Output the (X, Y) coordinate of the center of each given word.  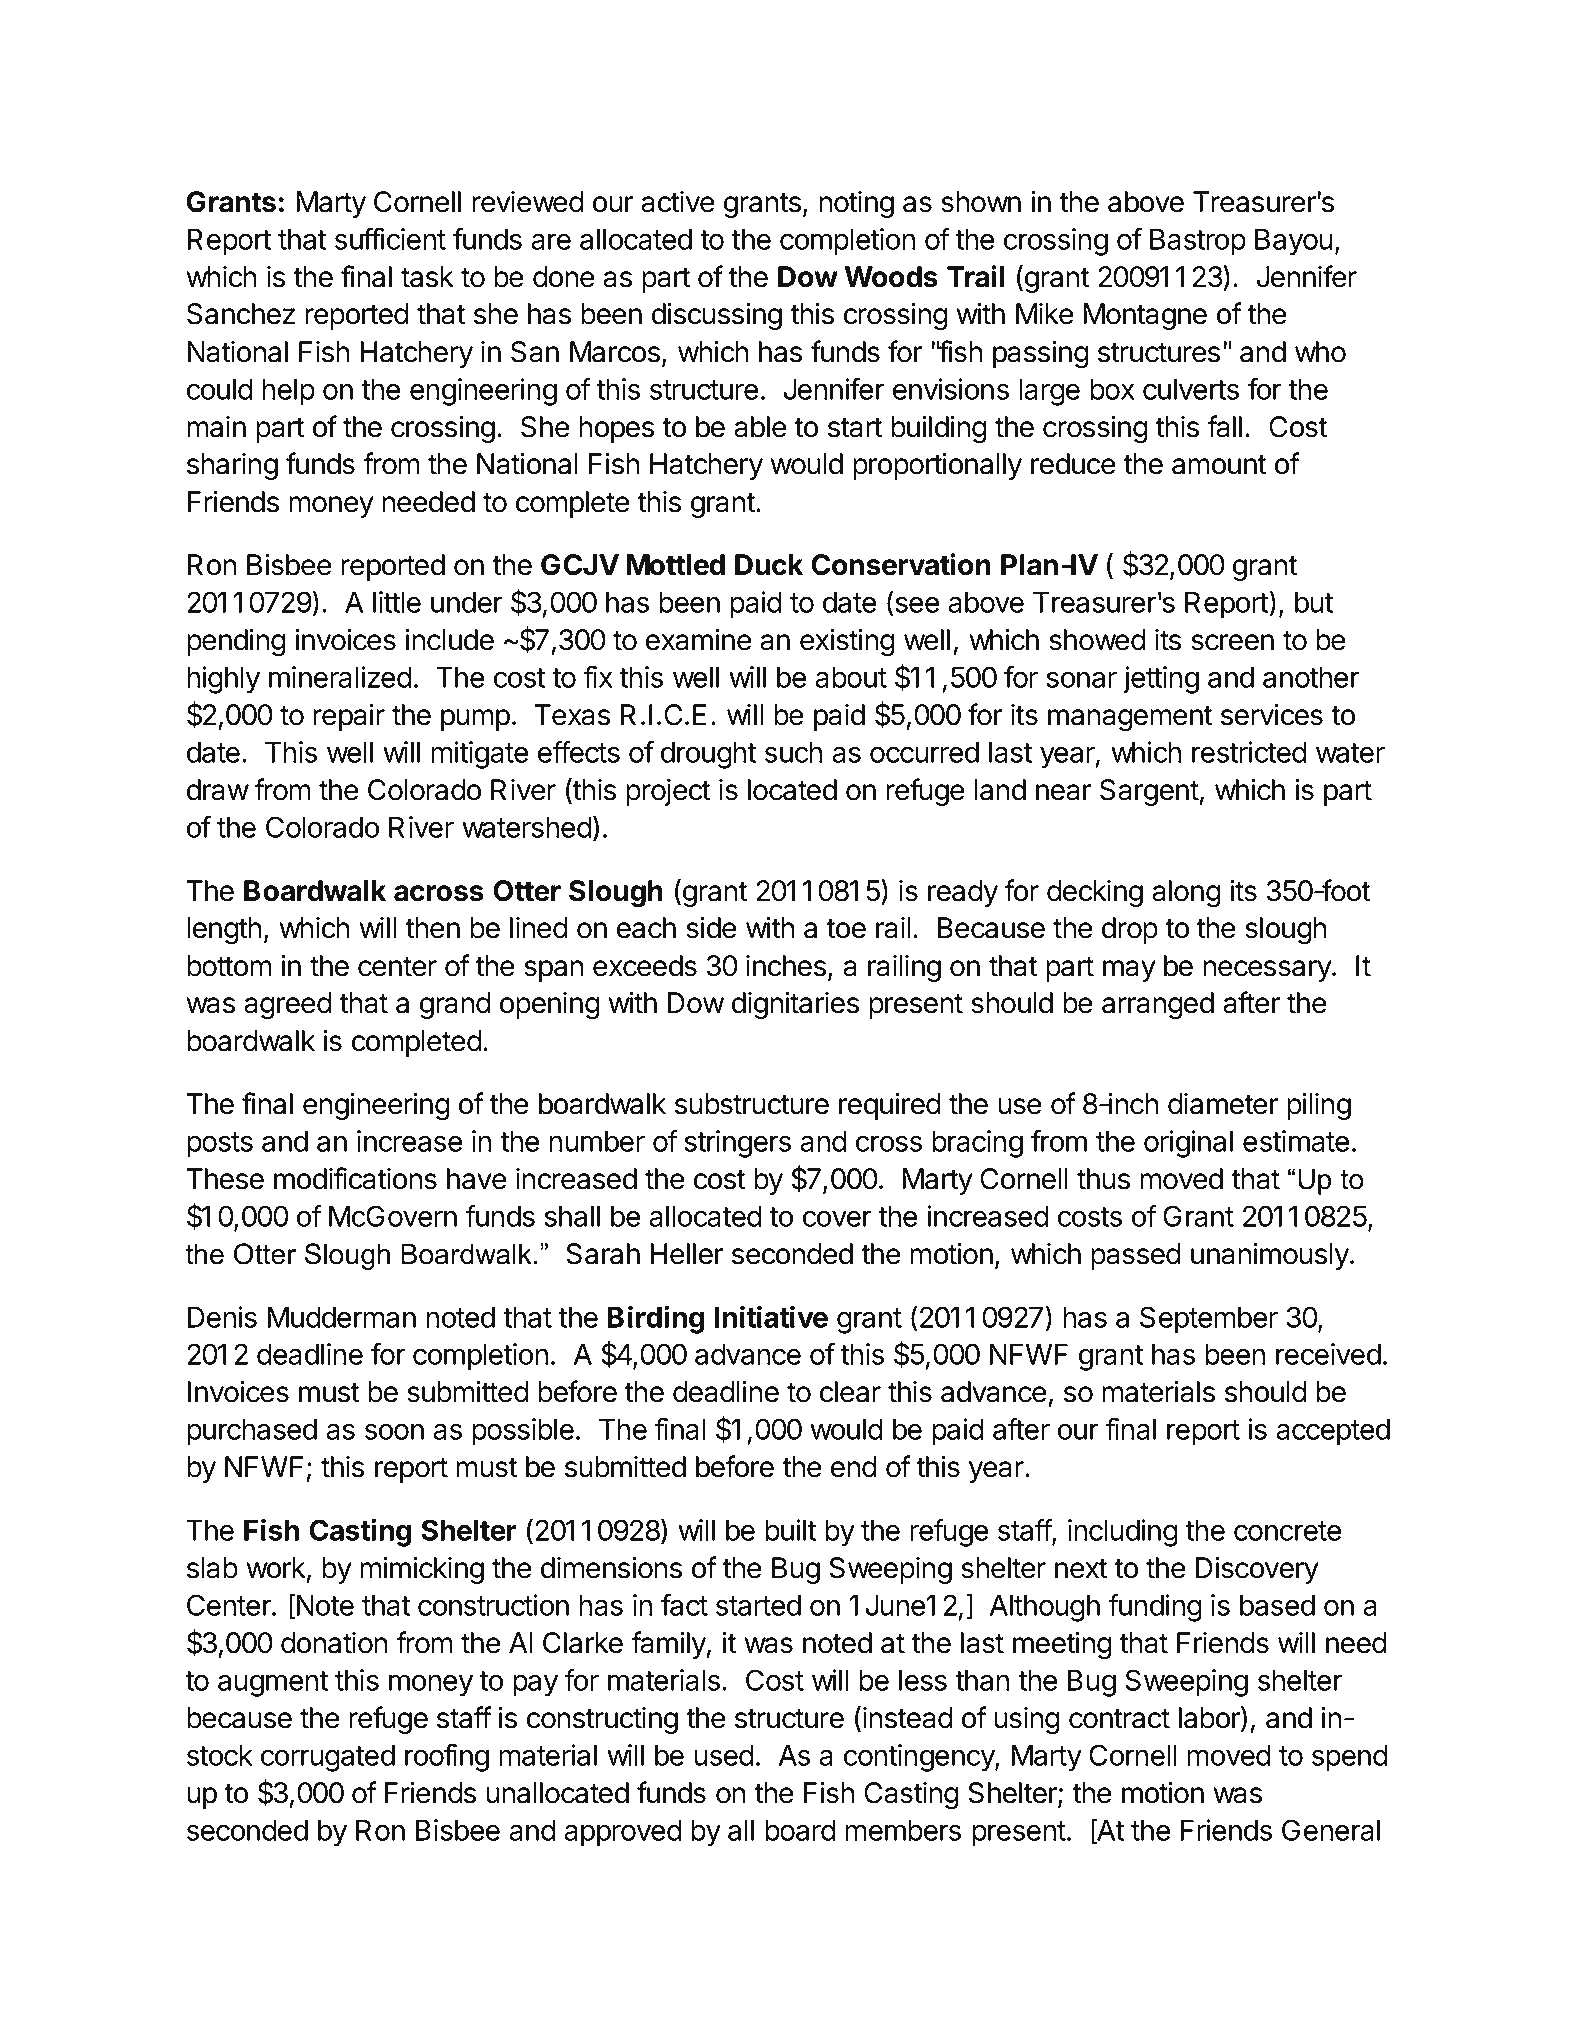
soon (394, 1432)
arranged (1158, 1005)
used (724, 1755)
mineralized (340, 677)
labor (1210, 1718)
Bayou (1293, 242)
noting (856, 204)
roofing (447, 1758)
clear (850, 1392)
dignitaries (795, 1005)
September (1209, 1320)
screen (1232, 642)
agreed (288, 1005)
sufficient (390, 239)
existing (847, 642)
